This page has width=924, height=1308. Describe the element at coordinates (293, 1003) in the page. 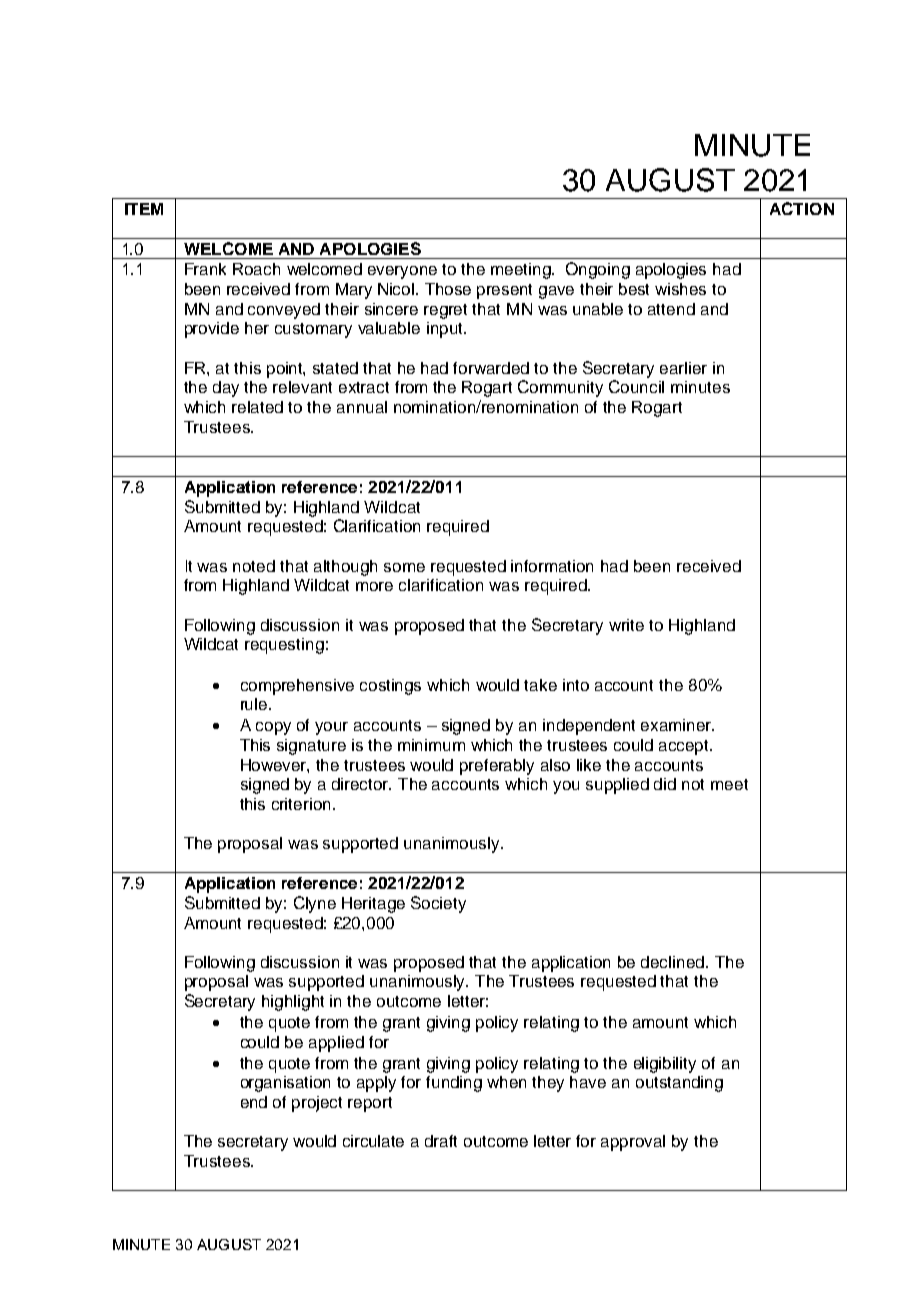

I see `highlight` at that location.
